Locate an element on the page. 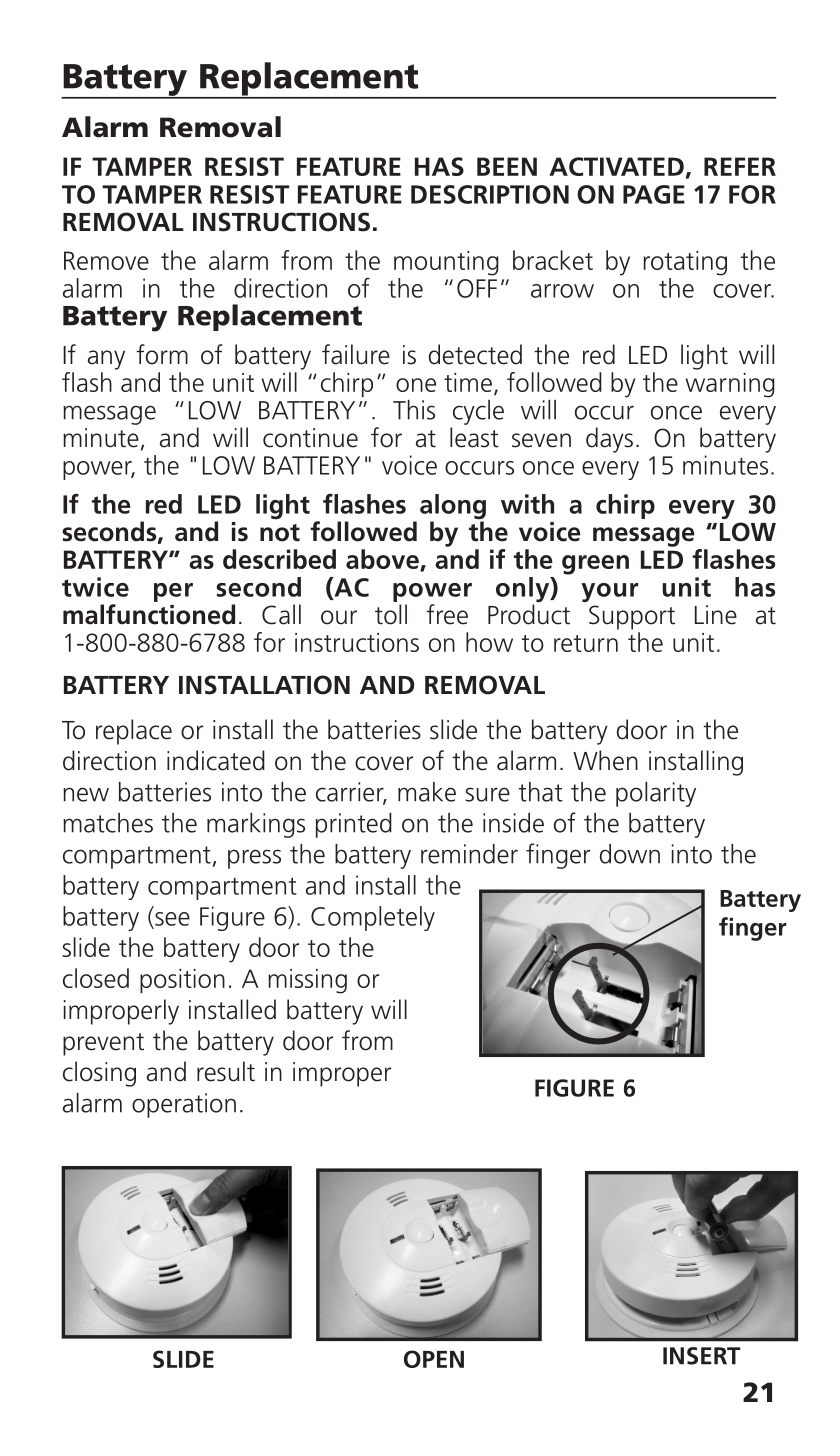 The width and height of the image is (840, 1456). missing is located at coordinates (307, 981).
